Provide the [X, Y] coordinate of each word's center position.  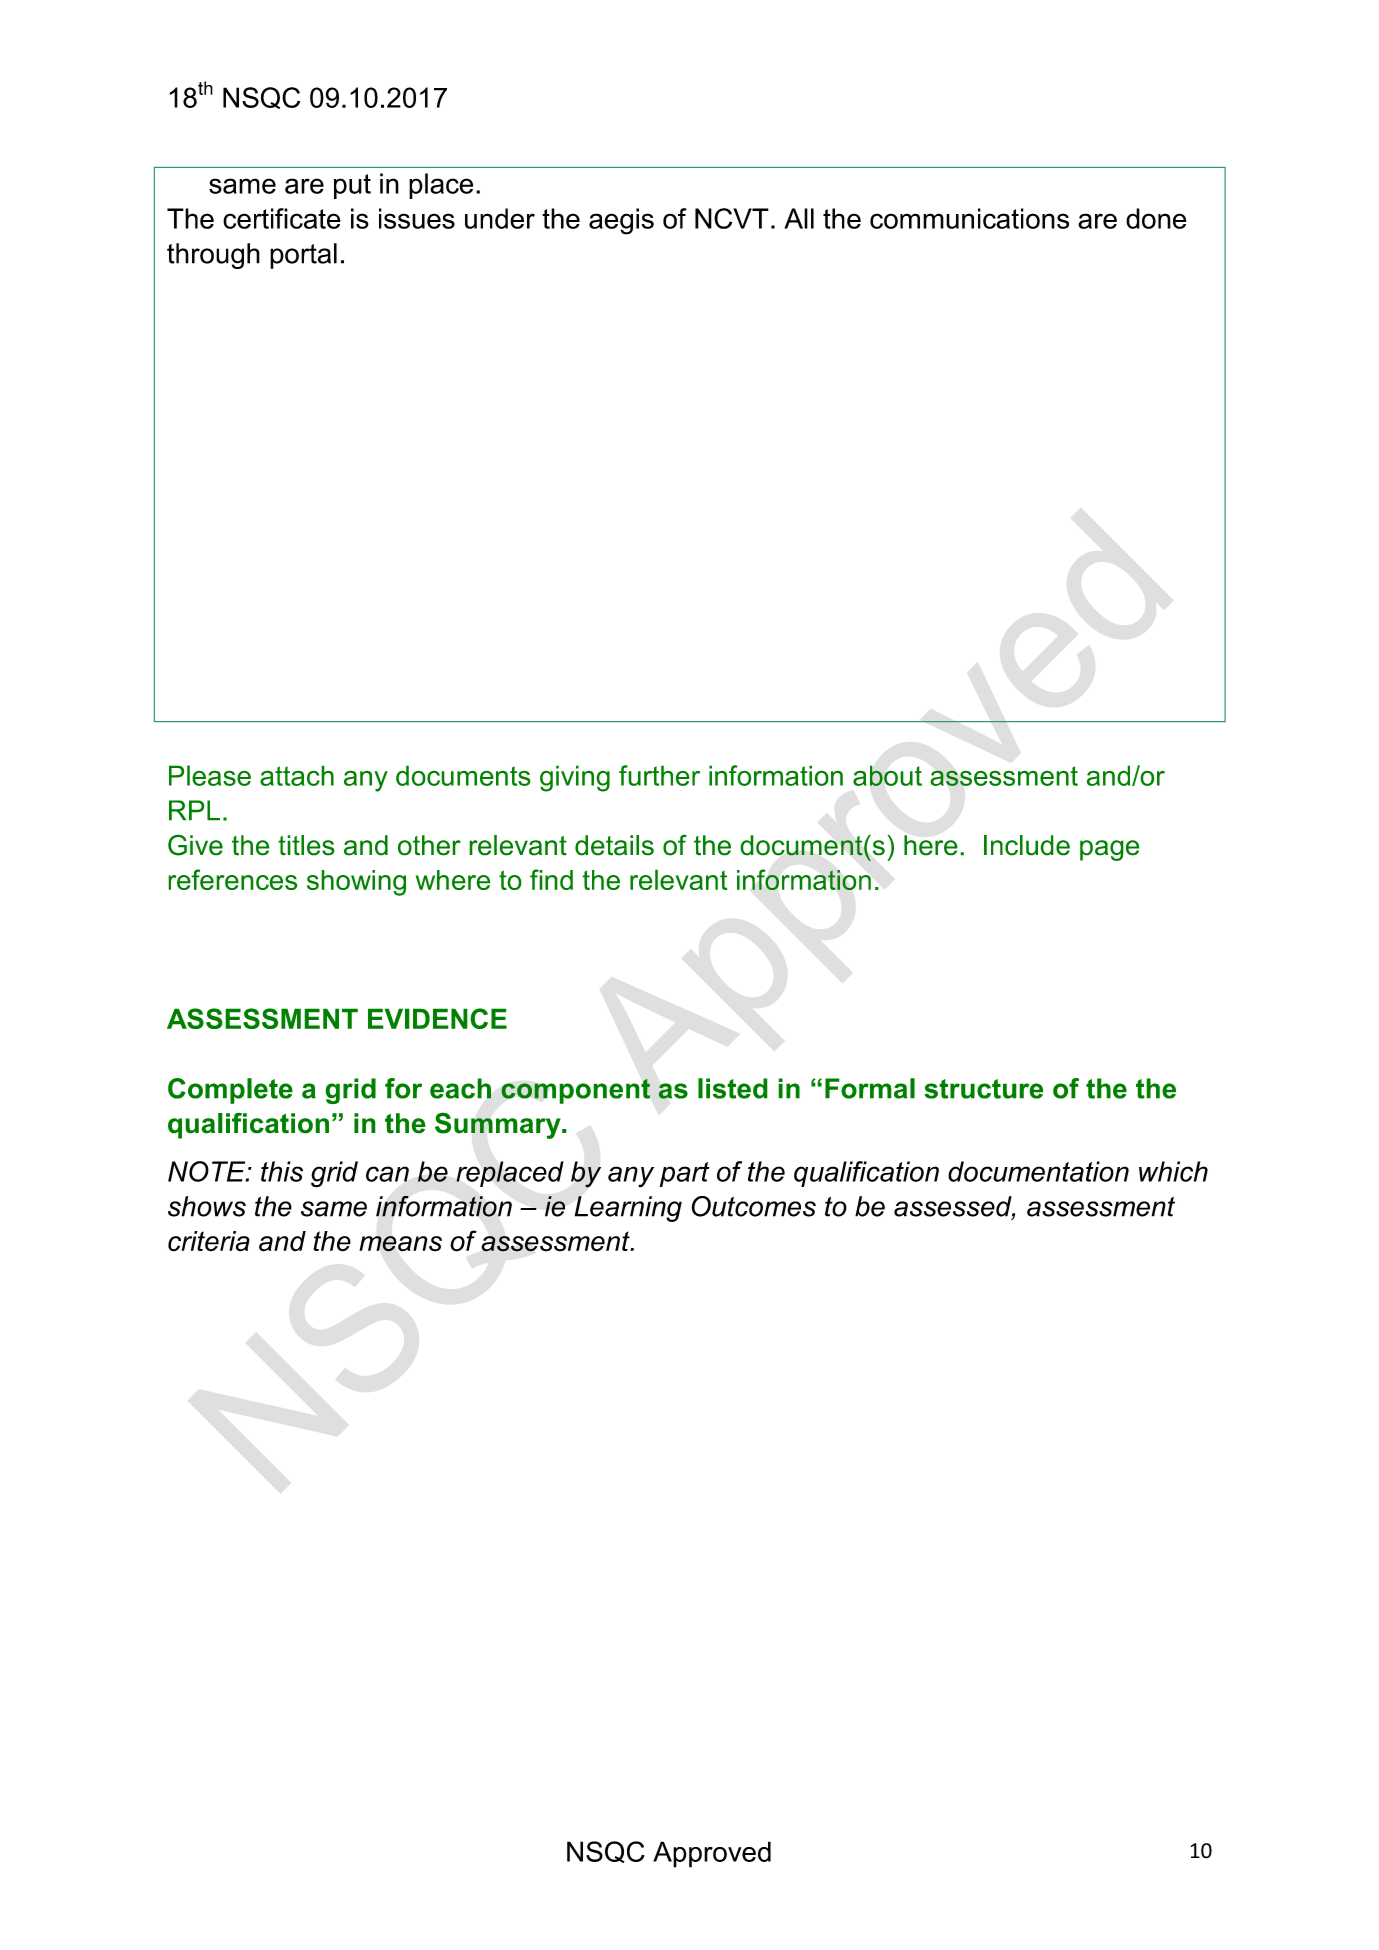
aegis [621, 221]
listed [733, 1088]
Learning [628, 1209]
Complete [230, 1091]
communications [969, 218]
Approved [712, 1854]
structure [984, 1089]
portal [303, 256]
